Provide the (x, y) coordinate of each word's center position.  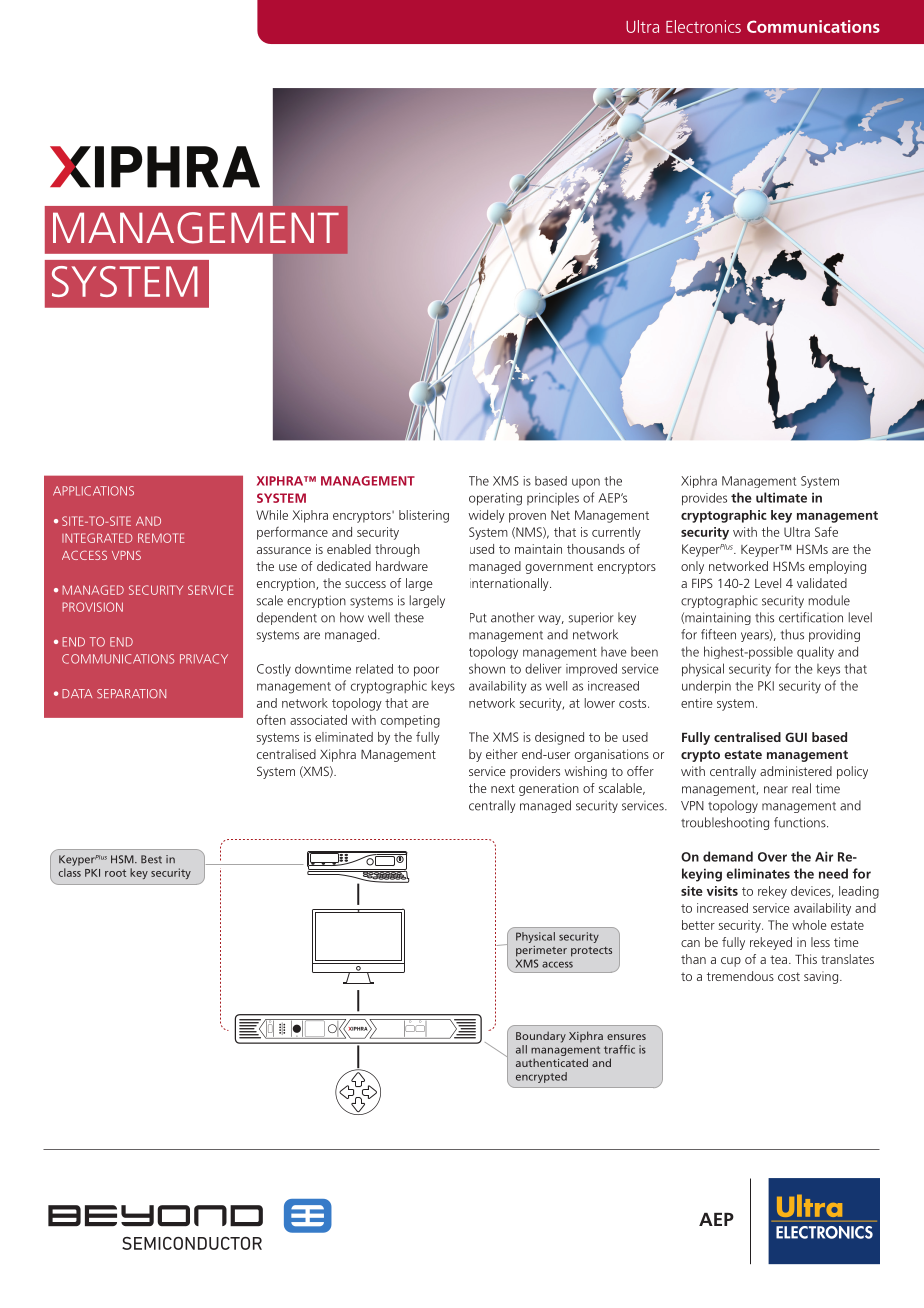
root (115, 873)
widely (486, 516)
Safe (826, 532)
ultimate (781, 497)
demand (728, 856)
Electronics (703, 26)
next (503, 788)
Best (151, 859)
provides (704, 499)
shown (487, 668)
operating (495, 499)
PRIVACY (204, 659)
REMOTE (161, 538)
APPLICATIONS (93, 491)
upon (586, 483)
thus (792, 634)
